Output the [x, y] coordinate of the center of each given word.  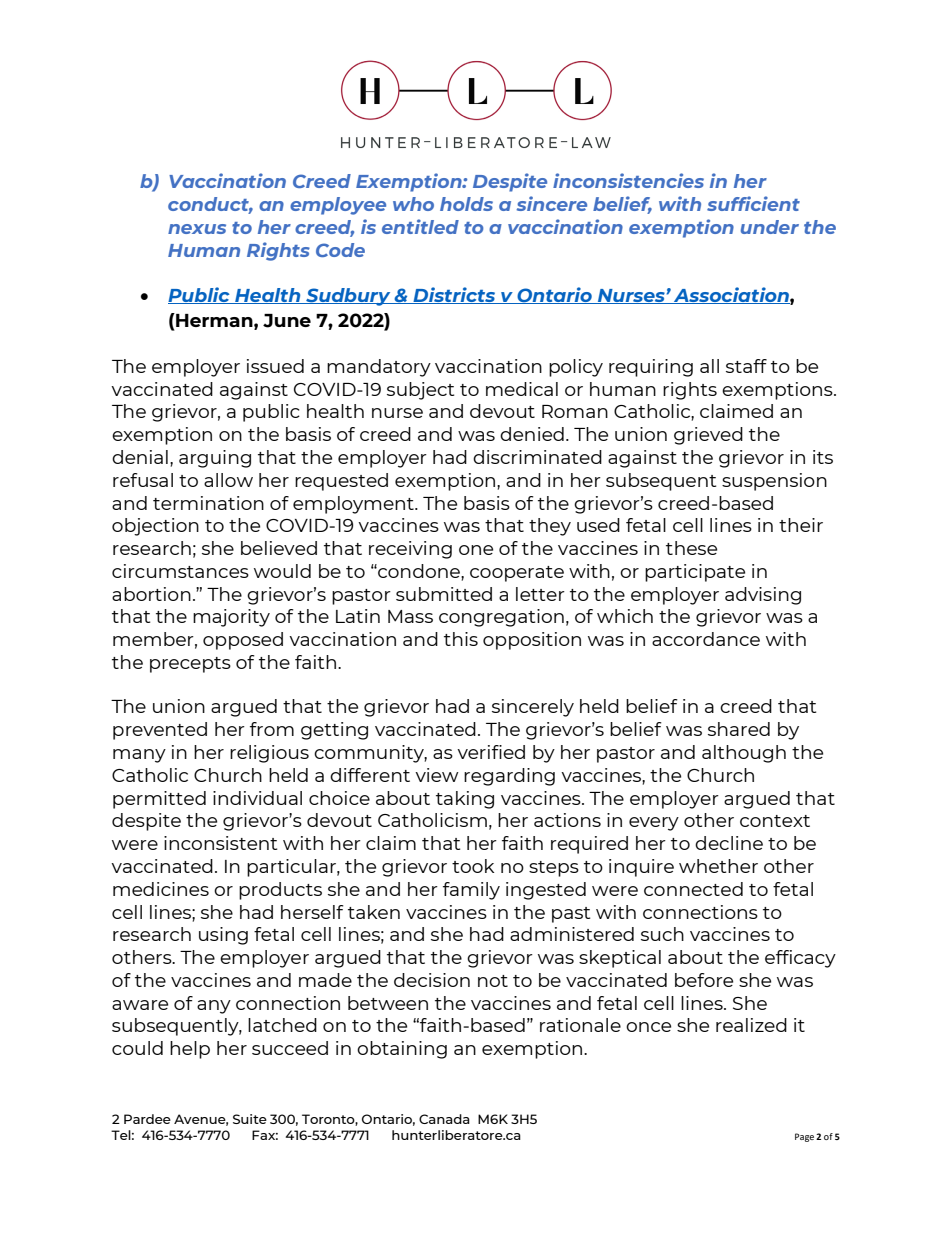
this [461, 639]
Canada [444, 1119]
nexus [197, 229]
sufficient [753, 203]
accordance [706, 639]
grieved [708, 436]
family [471, 891]
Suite [250, 1119]
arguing [215, 459]
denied [532, 434]
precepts [190, 665]
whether [718, 866]
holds [466, 204]
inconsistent [220, 843]
